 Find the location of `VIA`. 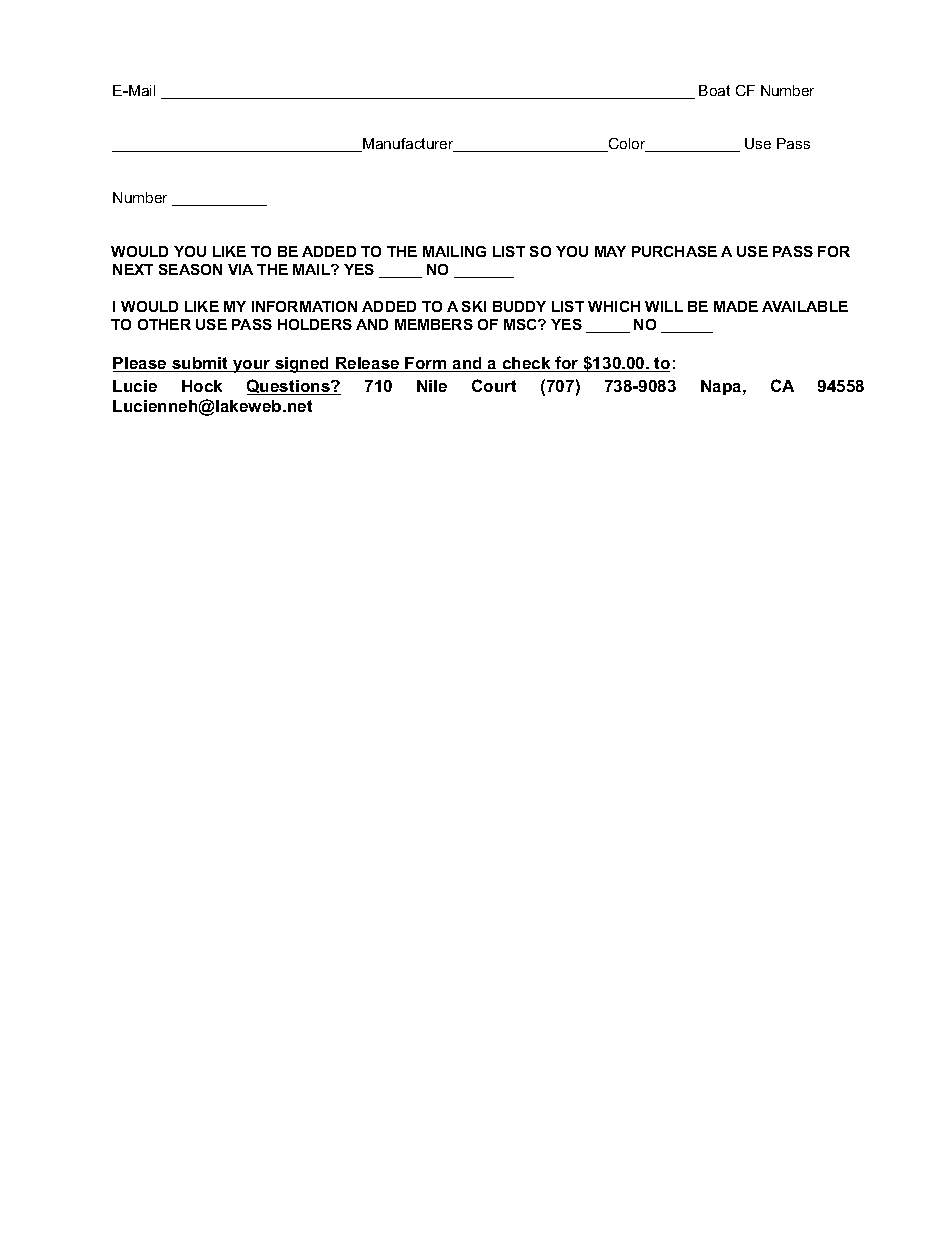

VIA is located at coordinates (240, 269).
